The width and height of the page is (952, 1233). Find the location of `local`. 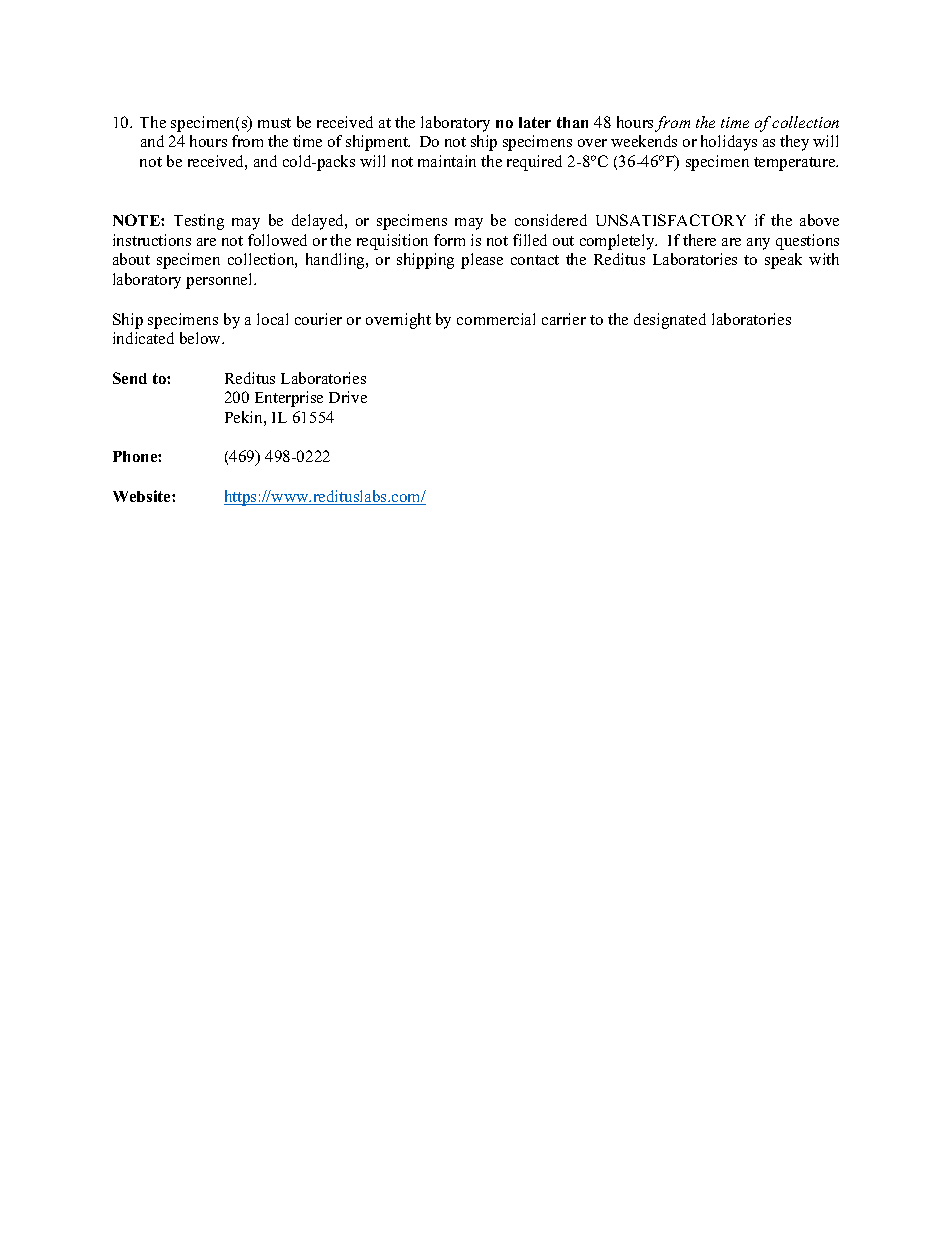

local is located at coordinates (272, 319).
